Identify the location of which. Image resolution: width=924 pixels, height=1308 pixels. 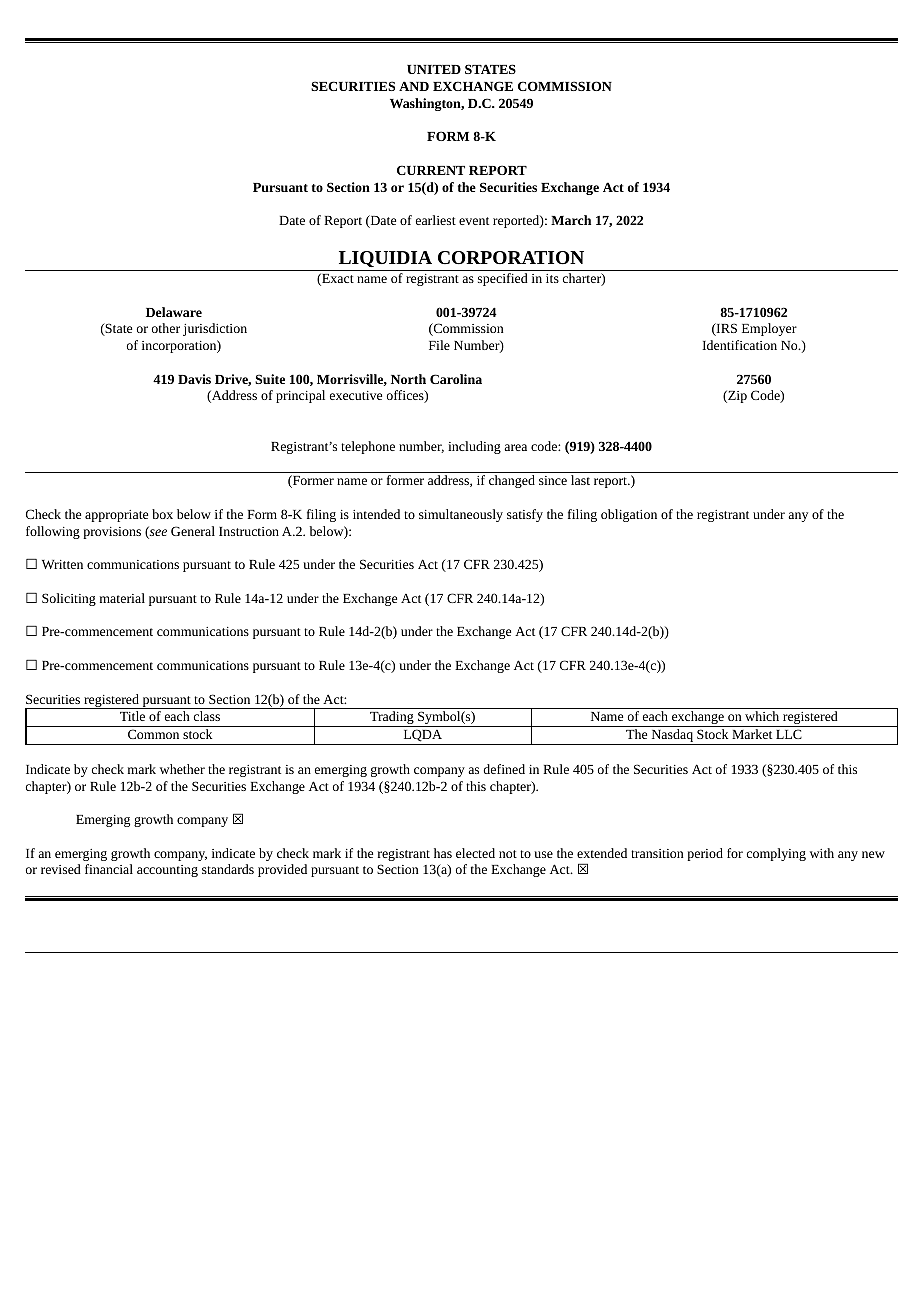
(762, 716).
